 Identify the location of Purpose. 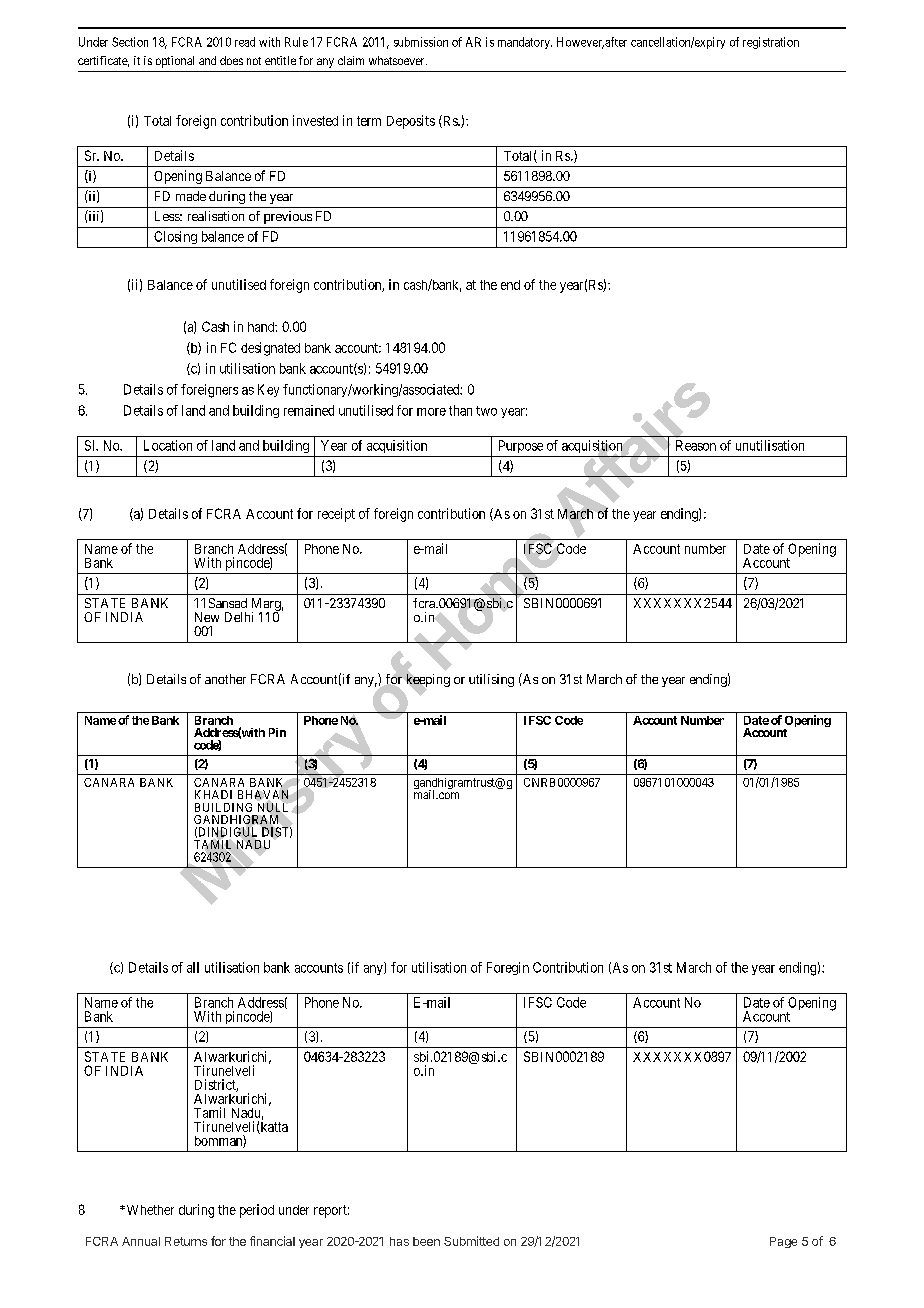
(521, 446).
